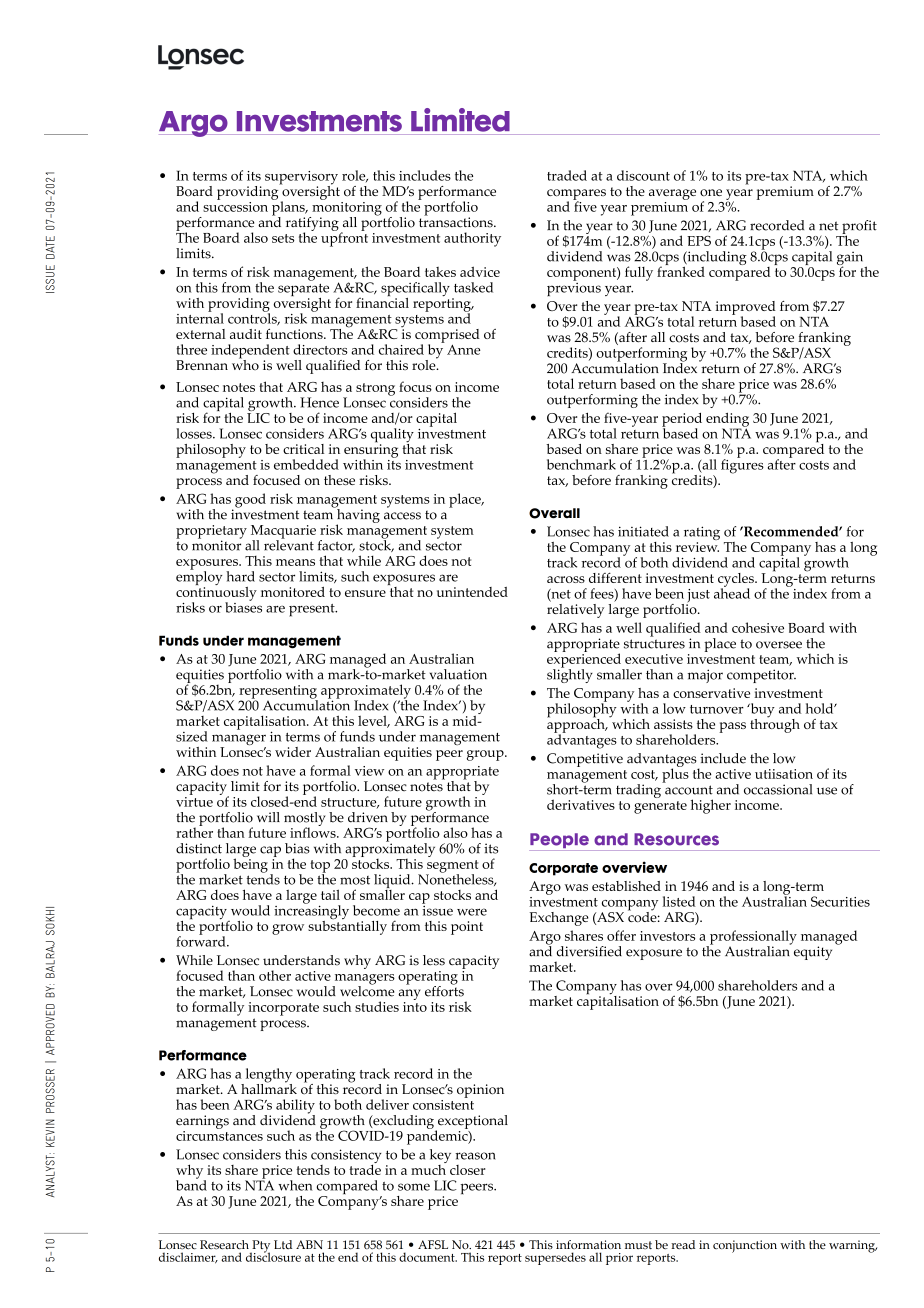  What do you see at coordinates (559, 919) in the screenshot?
I see `Exchange` at bounding box center [559, 919].
